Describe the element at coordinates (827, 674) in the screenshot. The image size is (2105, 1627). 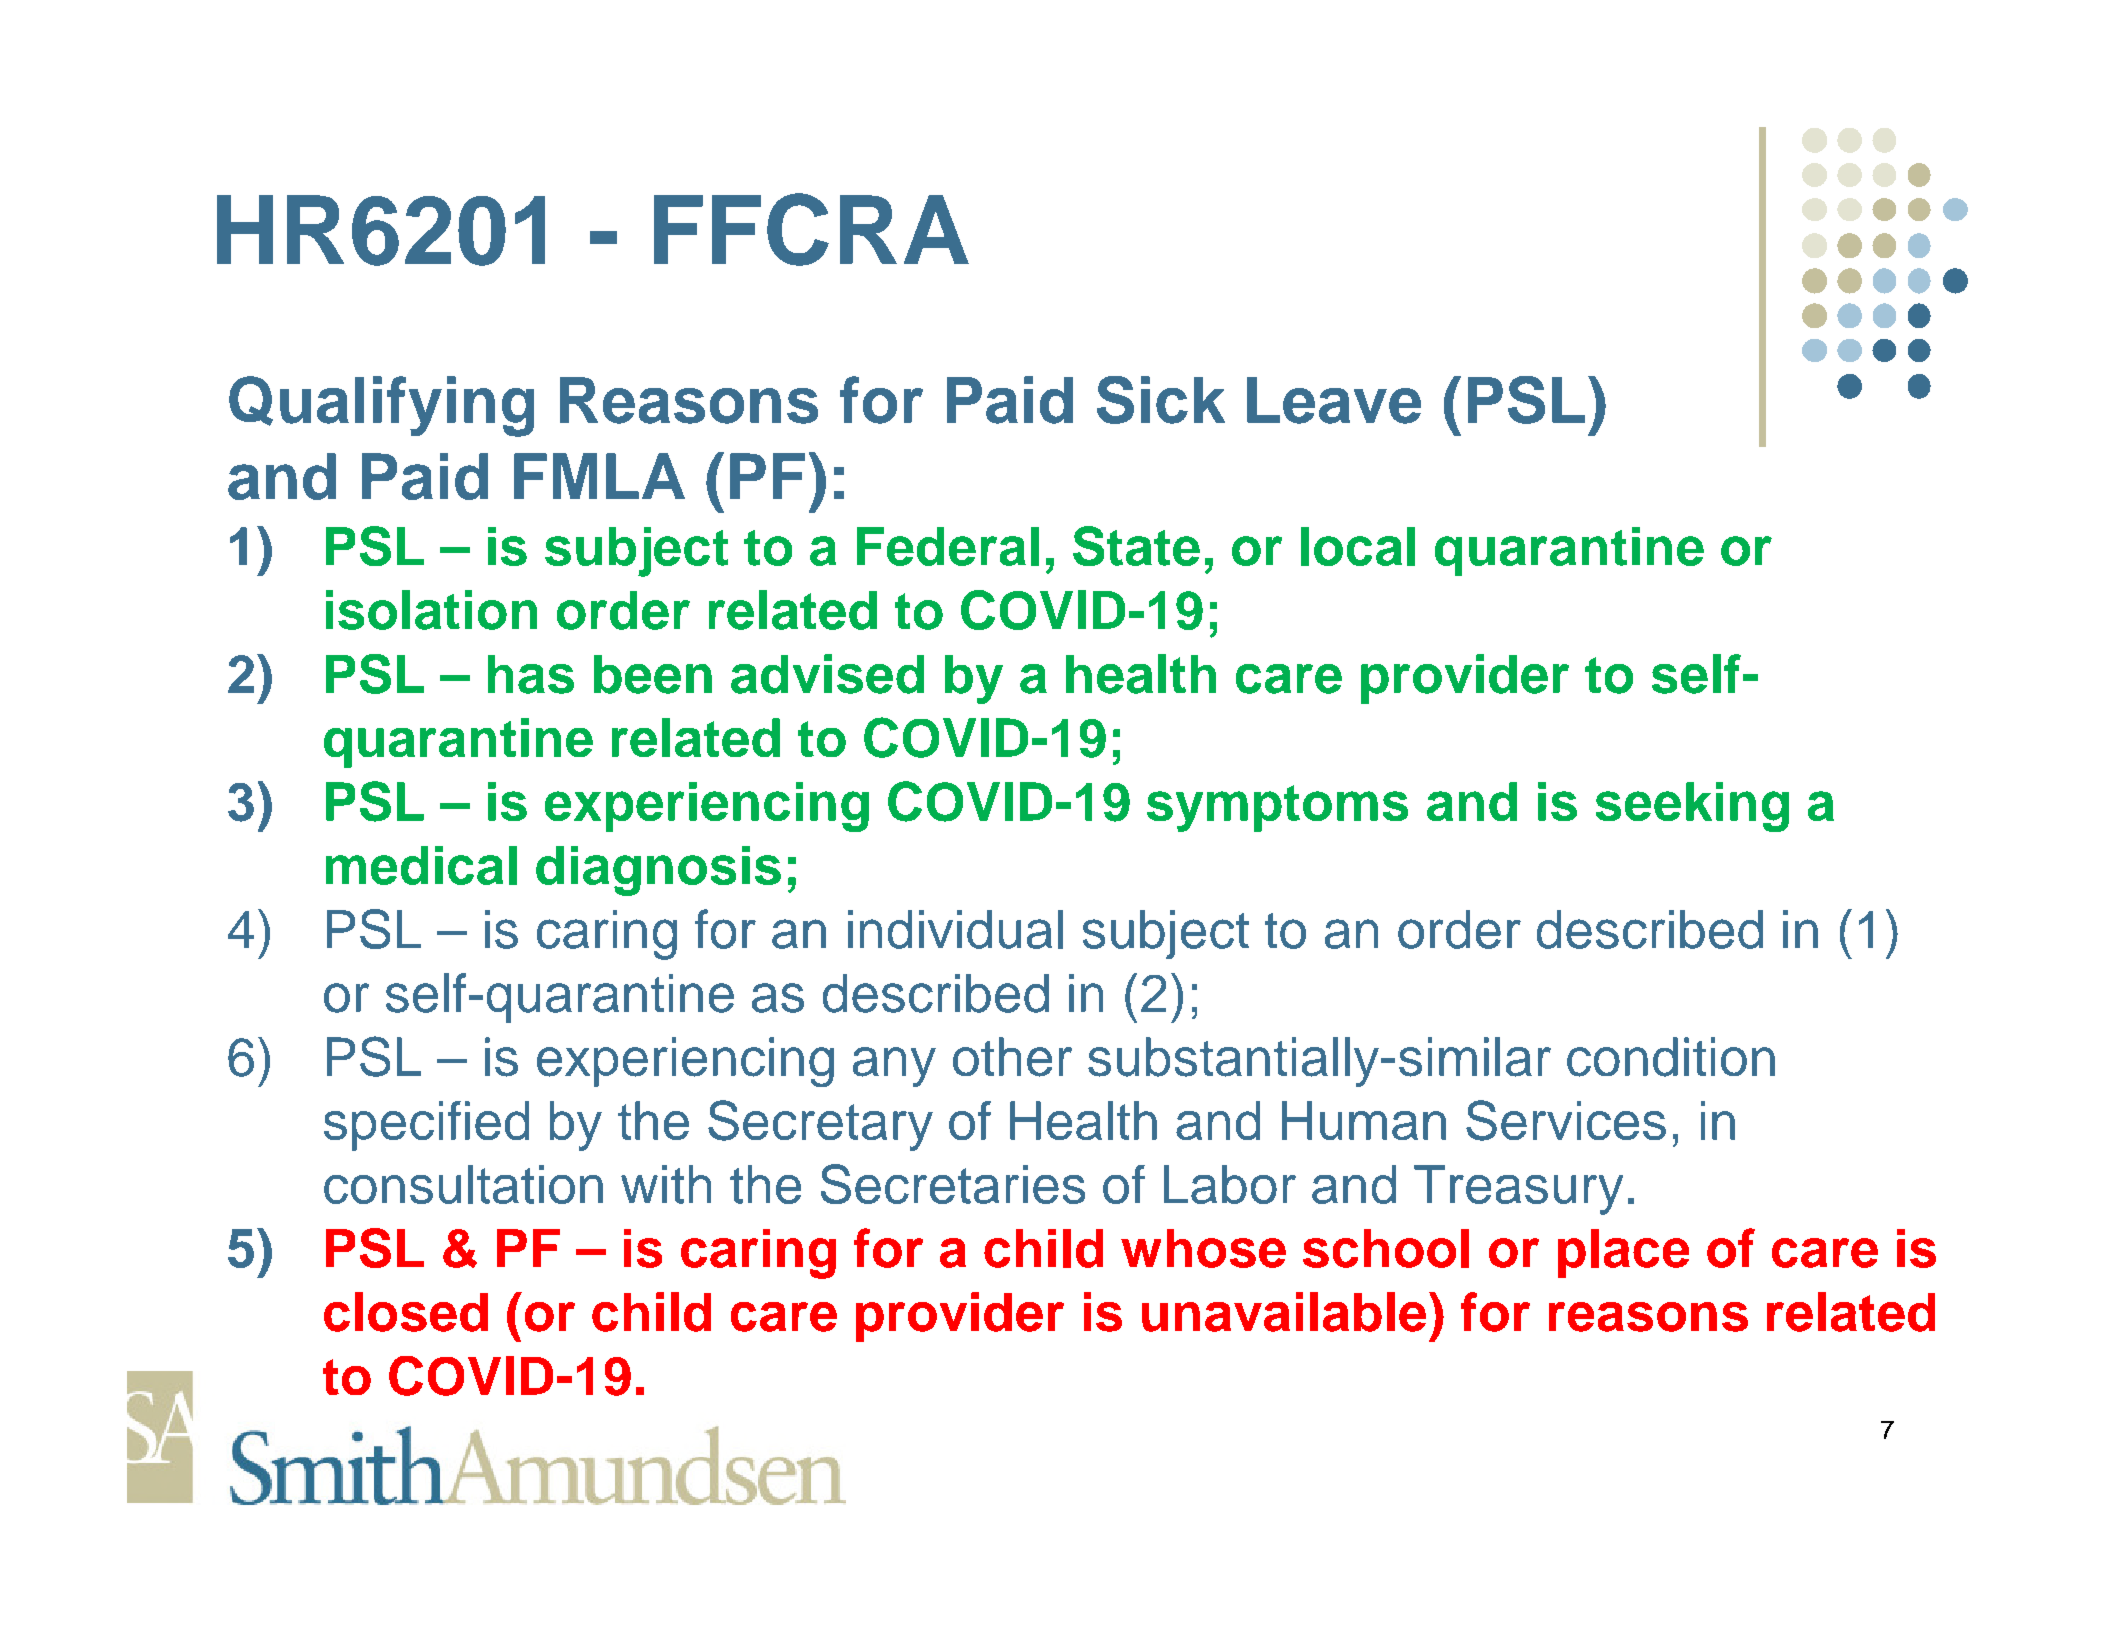
I see `advised` at that location.
